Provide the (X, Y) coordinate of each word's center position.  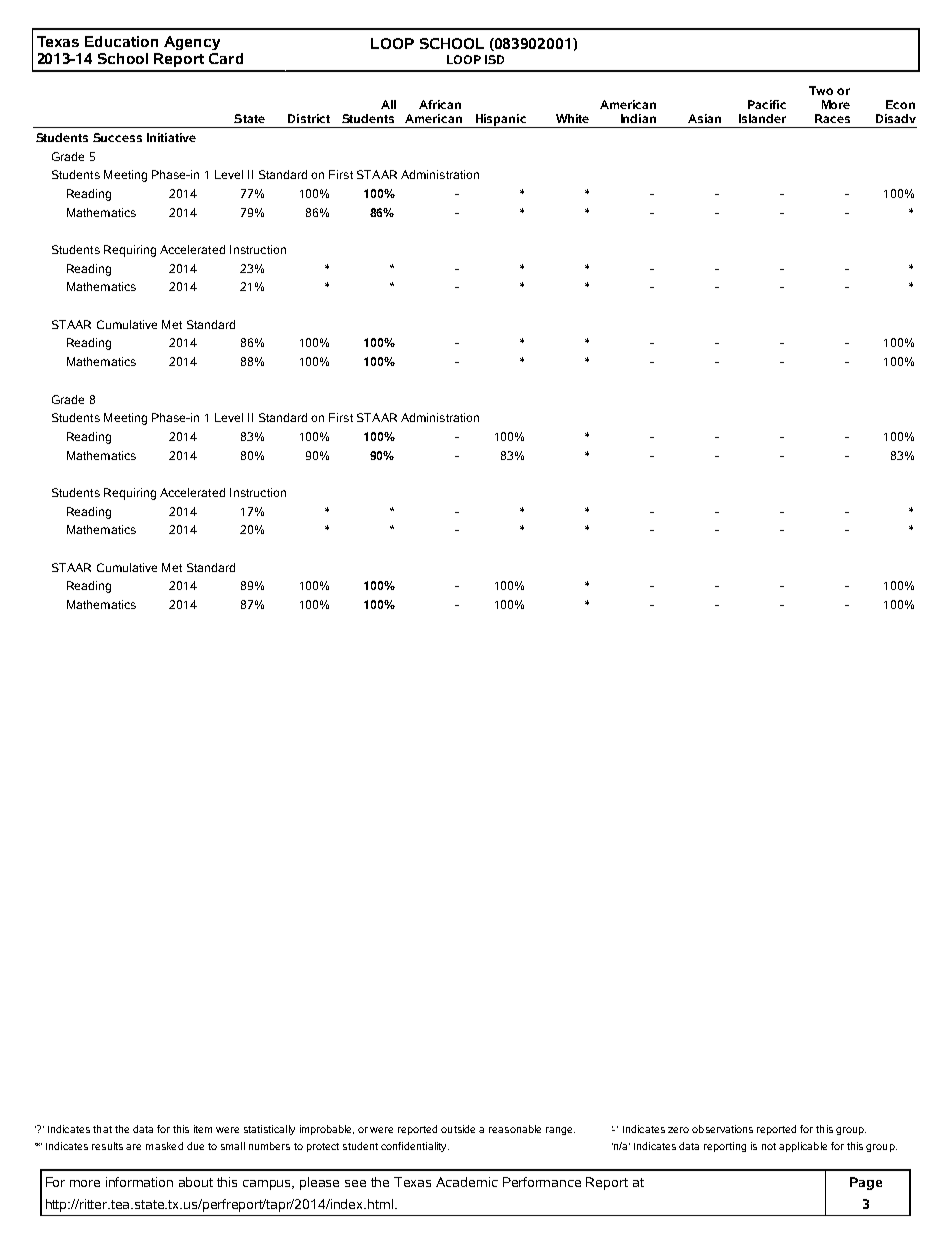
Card (226, 58)
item (203, 1129)
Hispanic (501, 121)
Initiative (171, 137)
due (195, 1146)
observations (722, 1129)
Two (821, 90)
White (572, 118)
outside (458, 1129)
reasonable (515, 1129)
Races (832, 118)
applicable (803, 1147)
